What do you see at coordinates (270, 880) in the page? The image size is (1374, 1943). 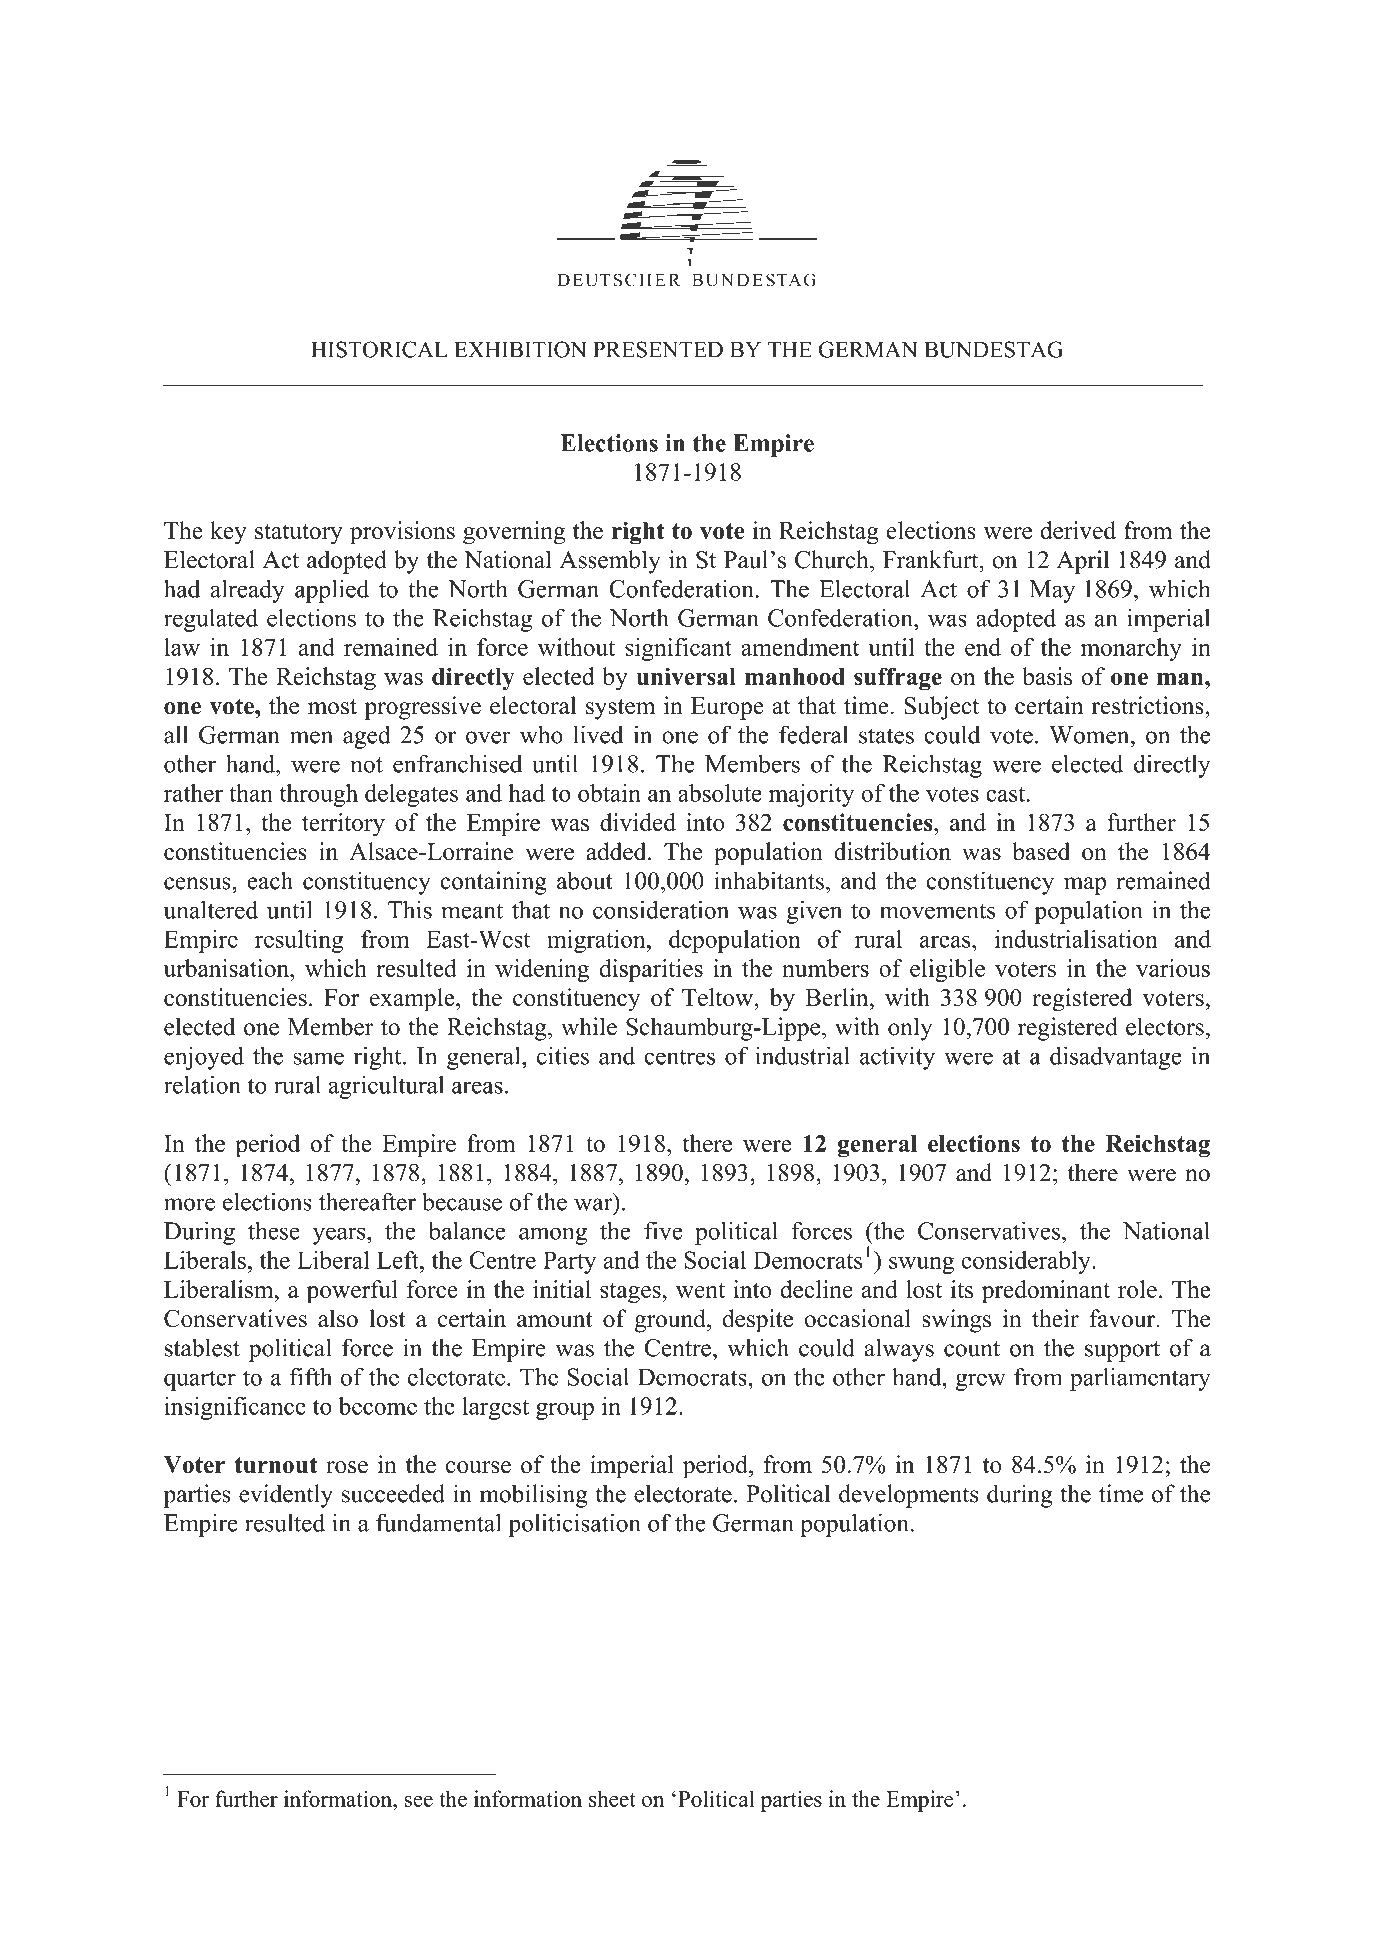 I see `each` at bounding box center [270, 880].
